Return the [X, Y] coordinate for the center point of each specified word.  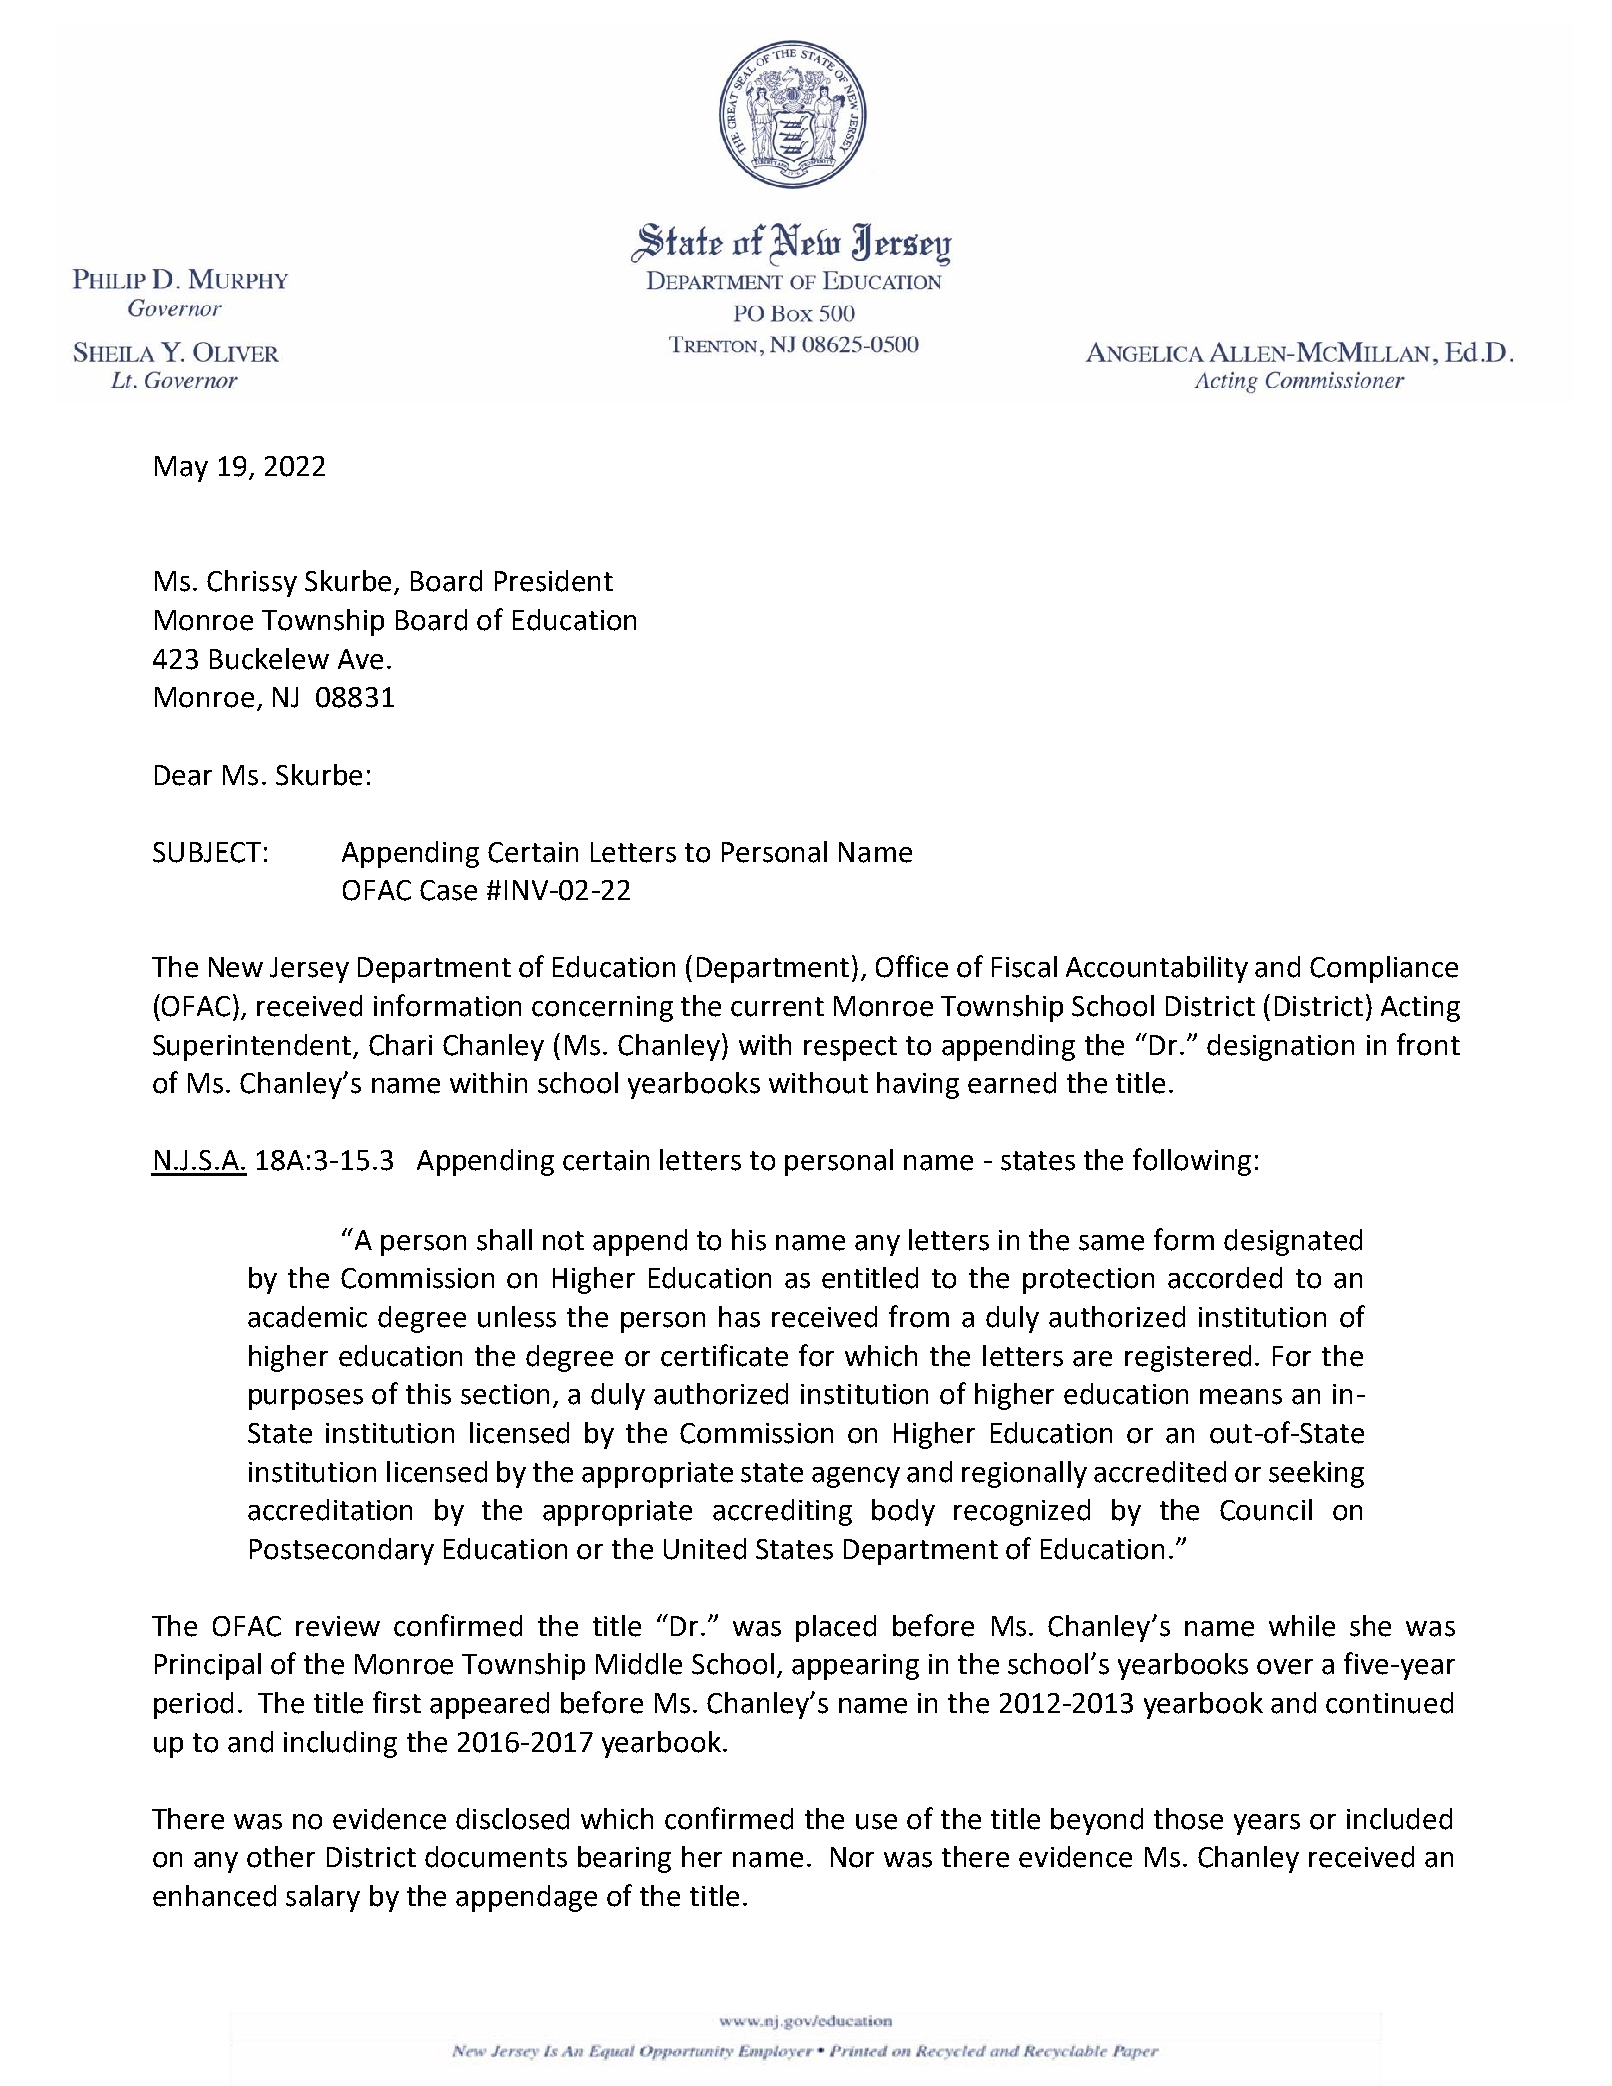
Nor [852, 1857]
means [1241, 1397]
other [281, 1857]
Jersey [309, 970]
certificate [724, 1355]
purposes [306, 1399]
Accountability [1157, 969]
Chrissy [252, 583]
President [554, 581]
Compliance [1384, 969]
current [777, 1007]
